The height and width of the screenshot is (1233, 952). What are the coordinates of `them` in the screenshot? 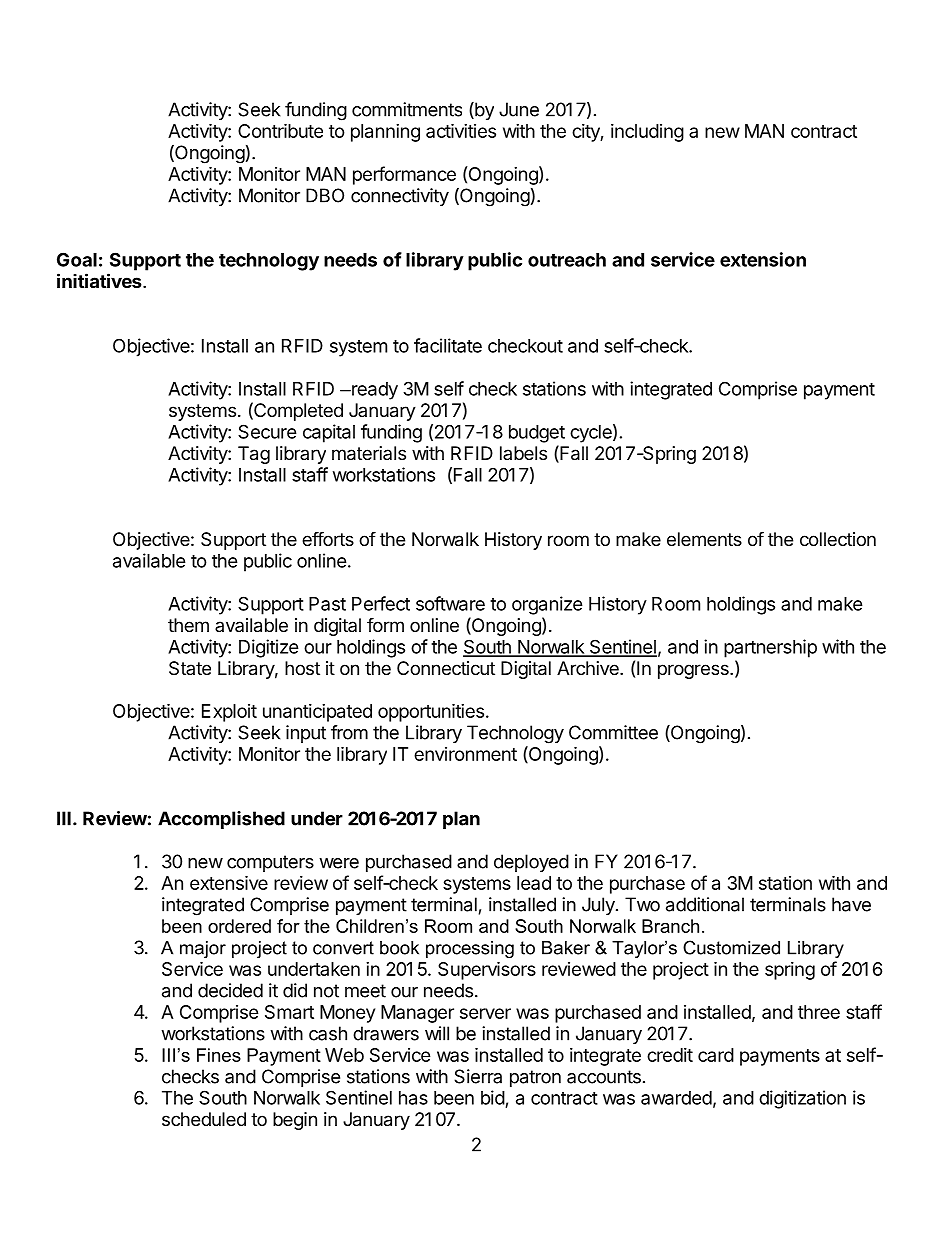 It's located at (188, 625).
